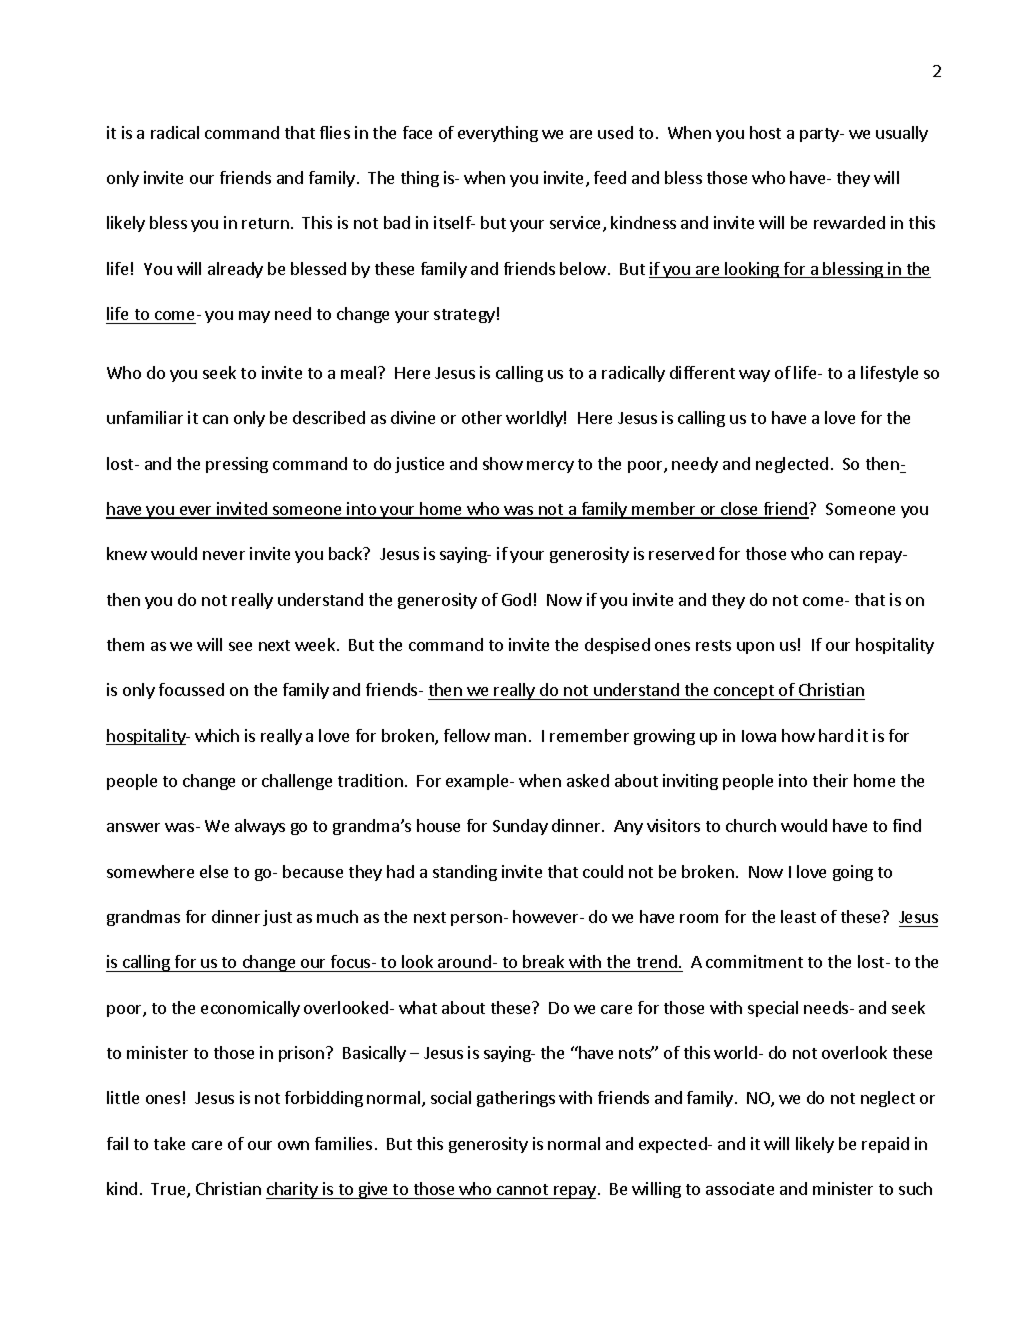  Describe the element at coordinates (265, 223) in the page. I see `return` at that location.
